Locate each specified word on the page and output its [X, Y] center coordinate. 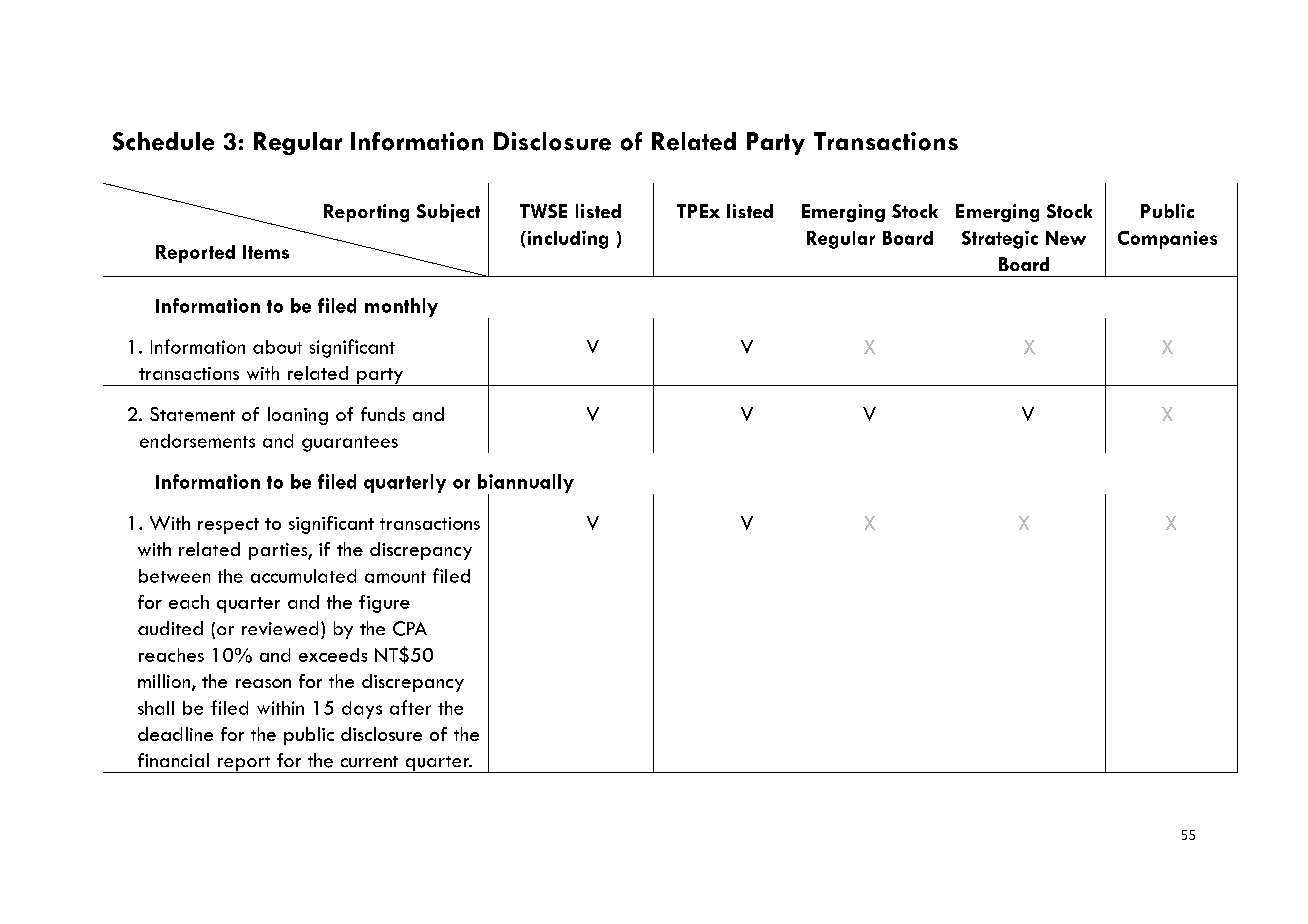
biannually [526, 484]
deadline [175, 734]
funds [383, 414]
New [1066, 238]
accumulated [303, 576]
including [566, 240]
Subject [448, 213]
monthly [401, 307]
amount [395, 577]
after [410, 707]
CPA [410, 628]
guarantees [350, 444]
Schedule [163, 141]
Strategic [1000, 240]
